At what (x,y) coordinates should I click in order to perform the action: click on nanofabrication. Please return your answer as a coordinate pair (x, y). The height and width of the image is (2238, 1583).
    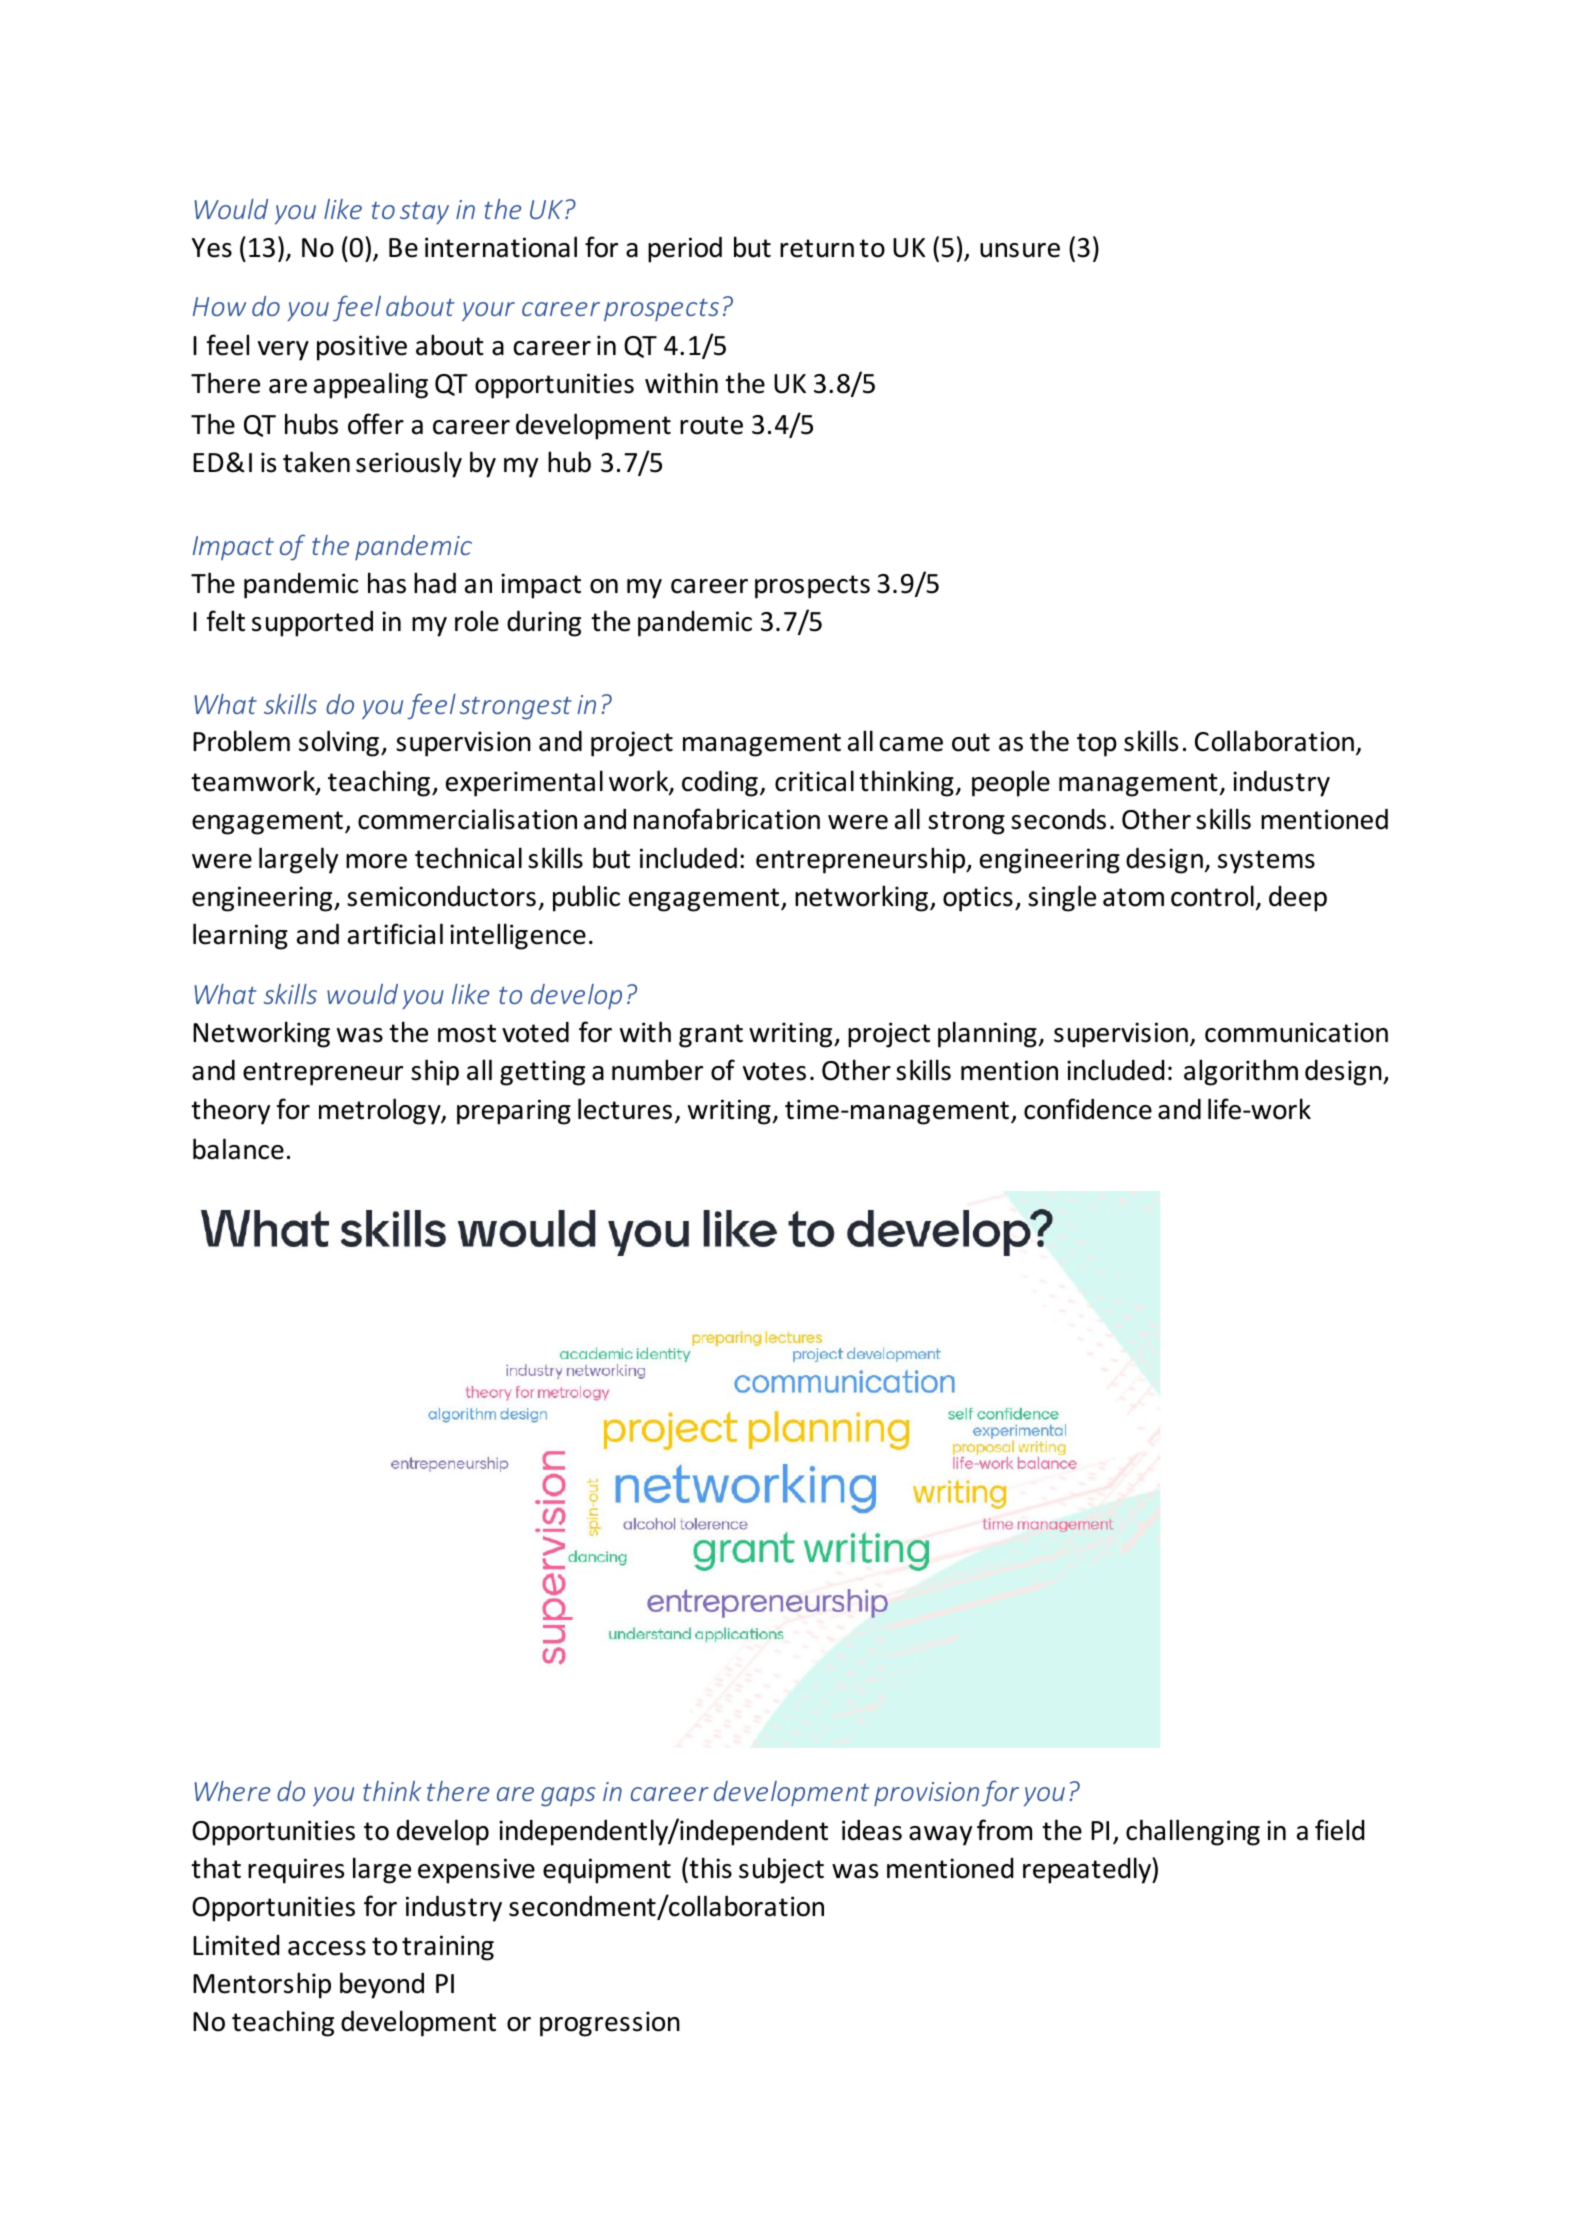
    Looking at the image, I should click on (727, 819).
